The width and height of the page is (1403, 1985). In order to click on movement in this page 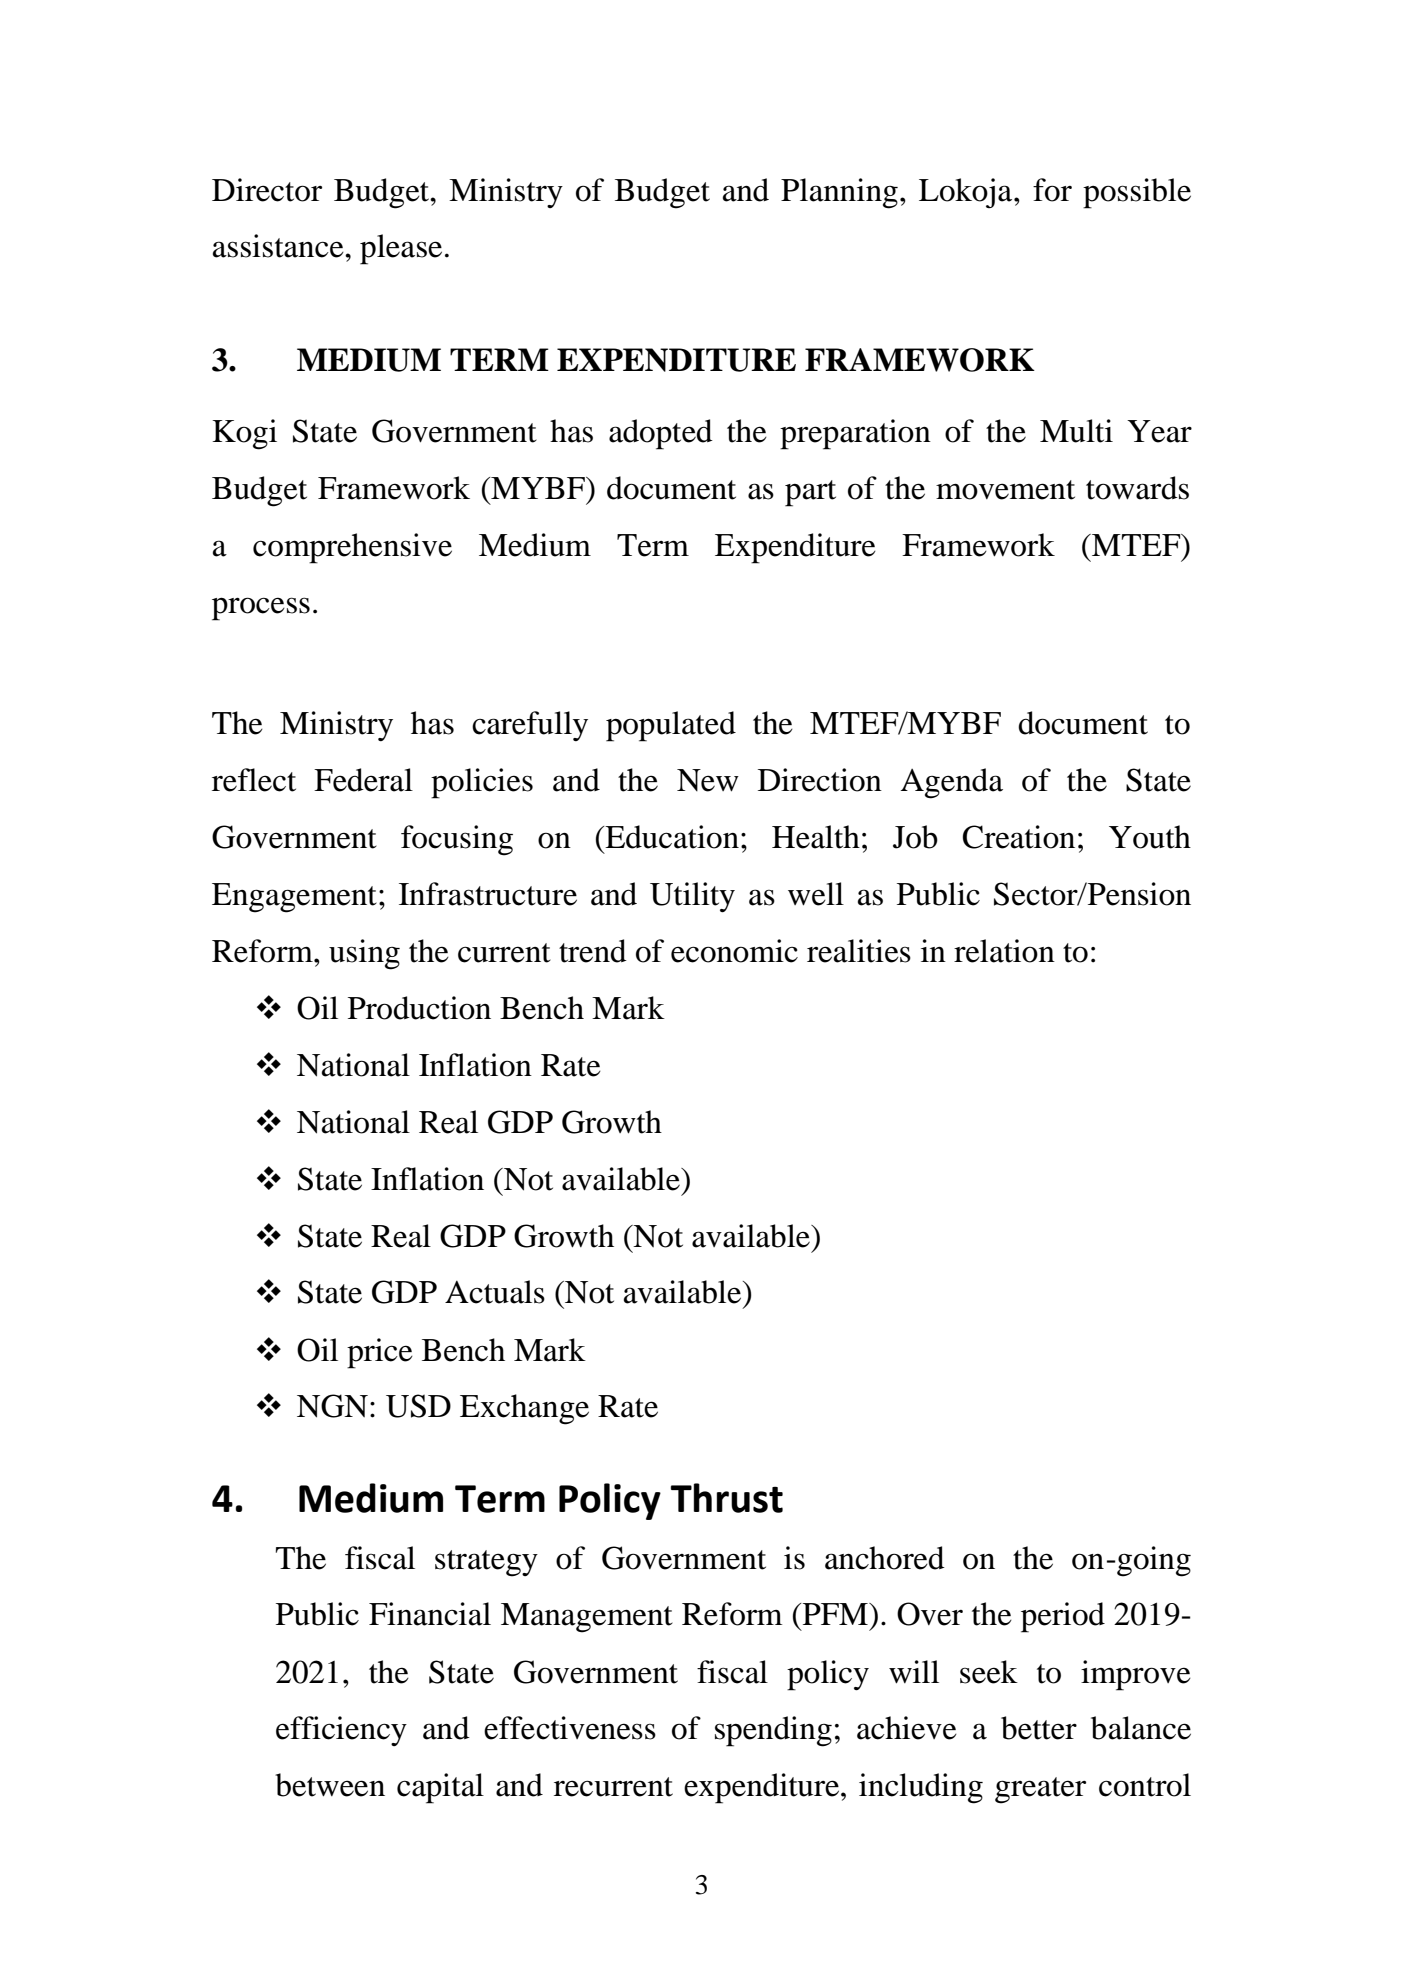, I will do `click(1005, 490)`.
